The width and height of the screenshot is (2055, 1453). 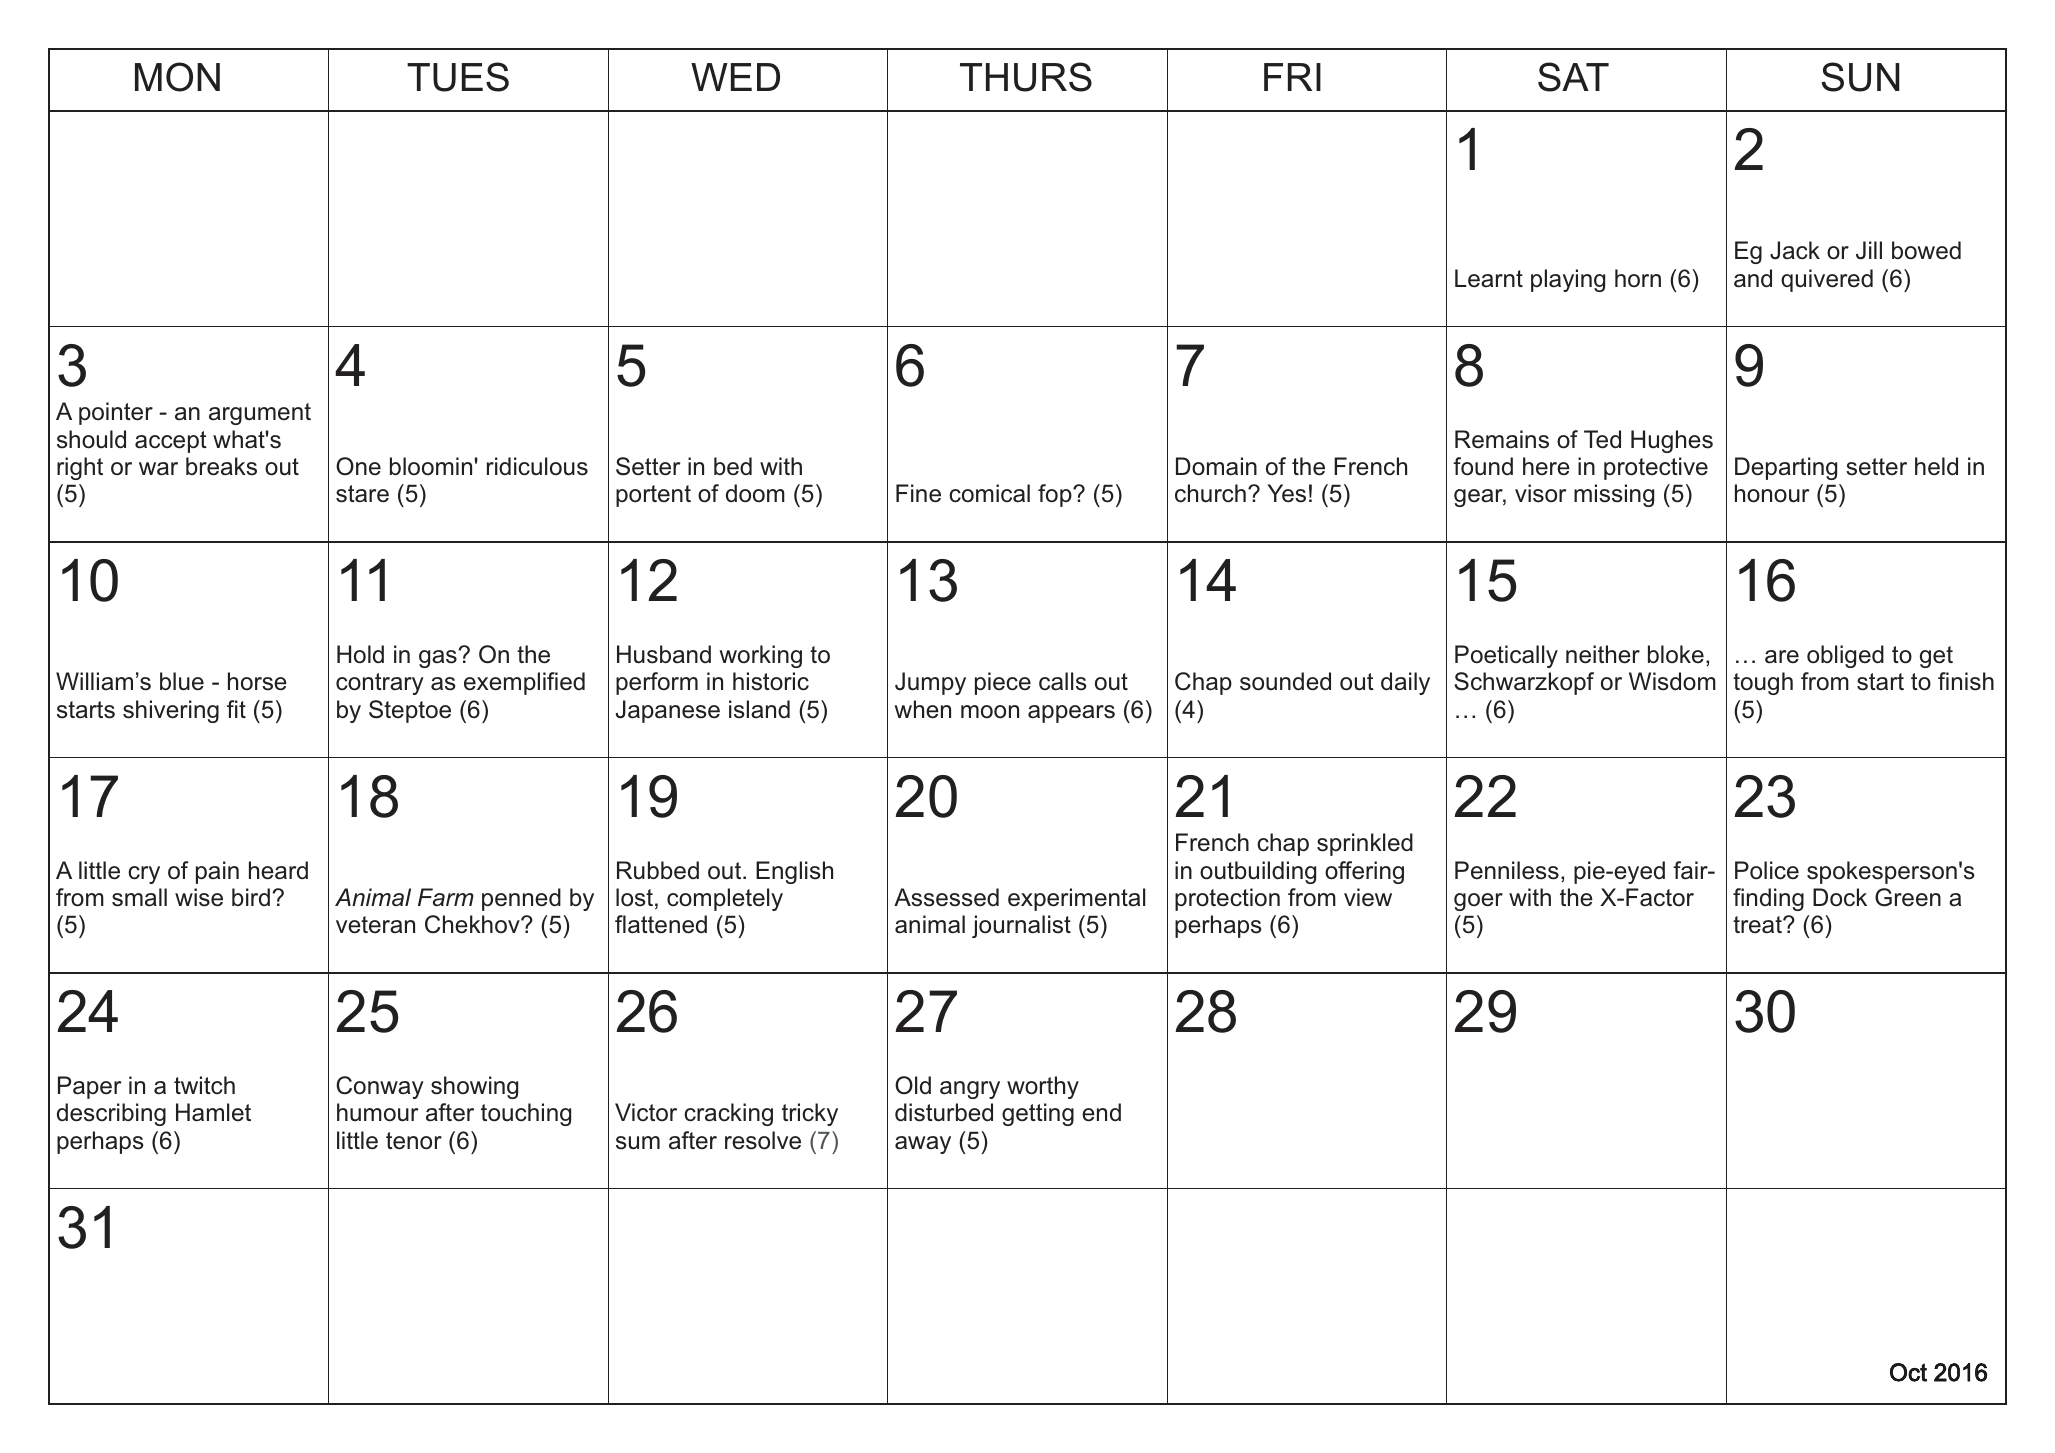 I want to click on moon, so click(x=990, y=712).
